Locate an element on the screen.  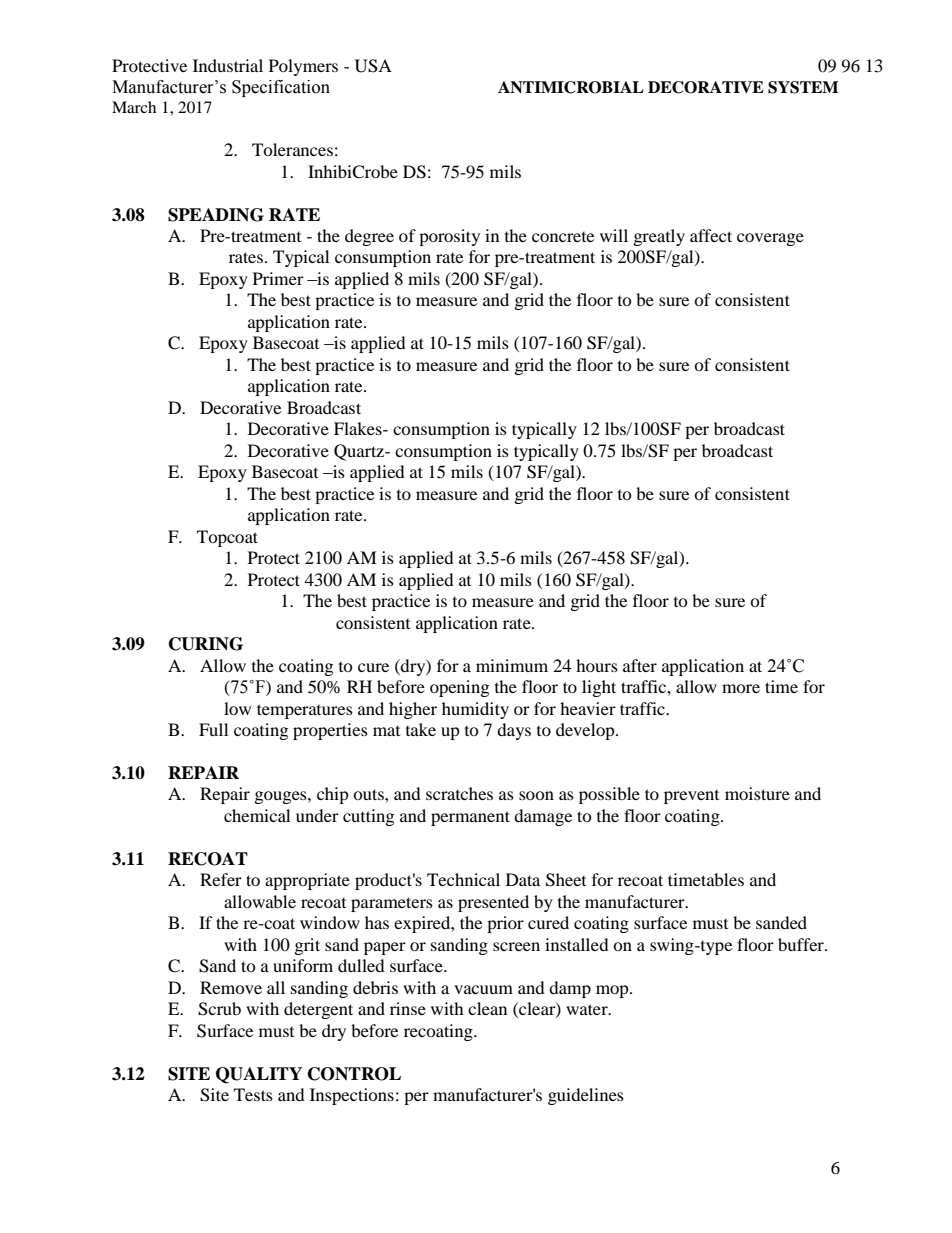
USA is located at coordinates (373, 66).
